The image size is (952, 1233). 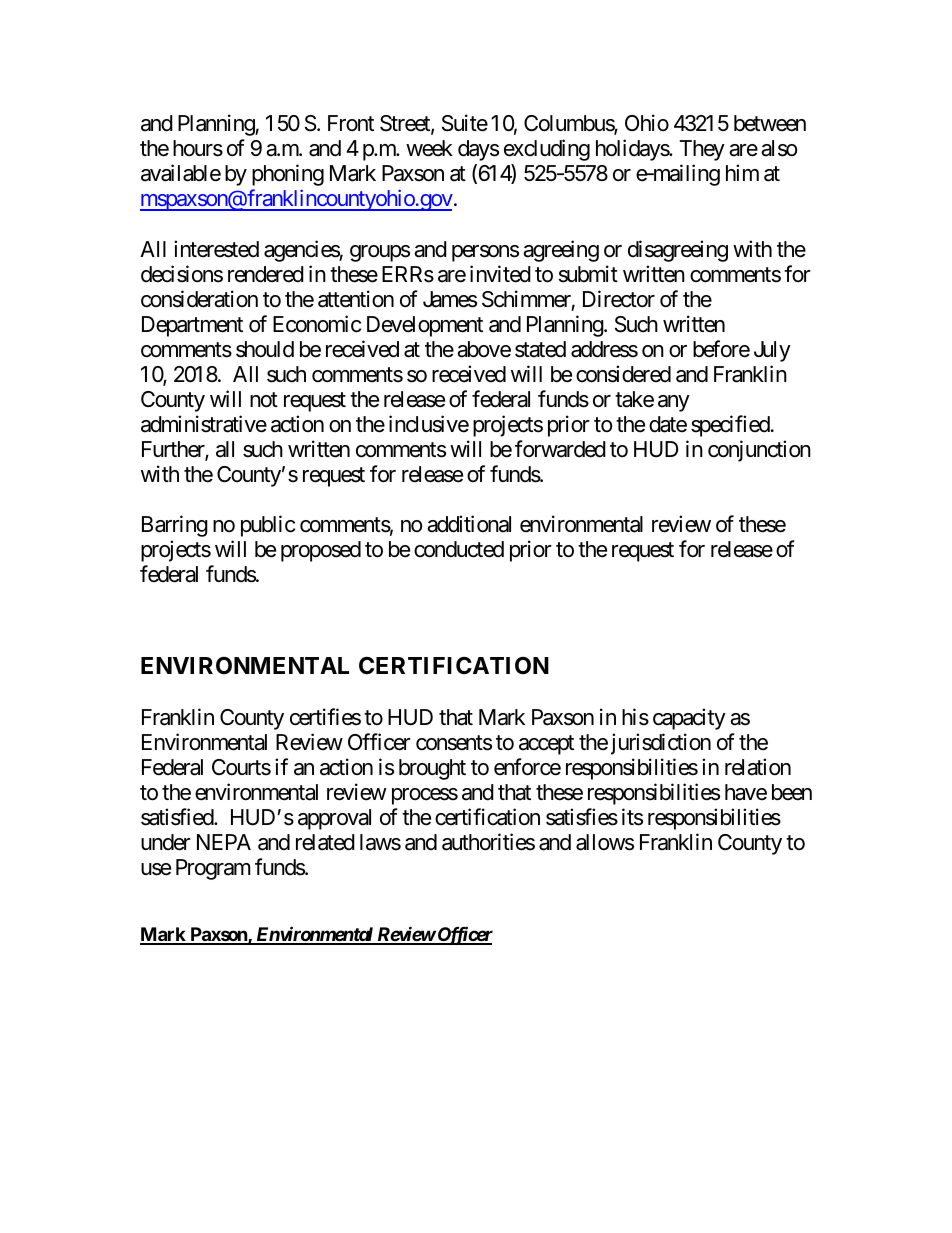 I want to click on Suite, so click(x=465, y=123).
